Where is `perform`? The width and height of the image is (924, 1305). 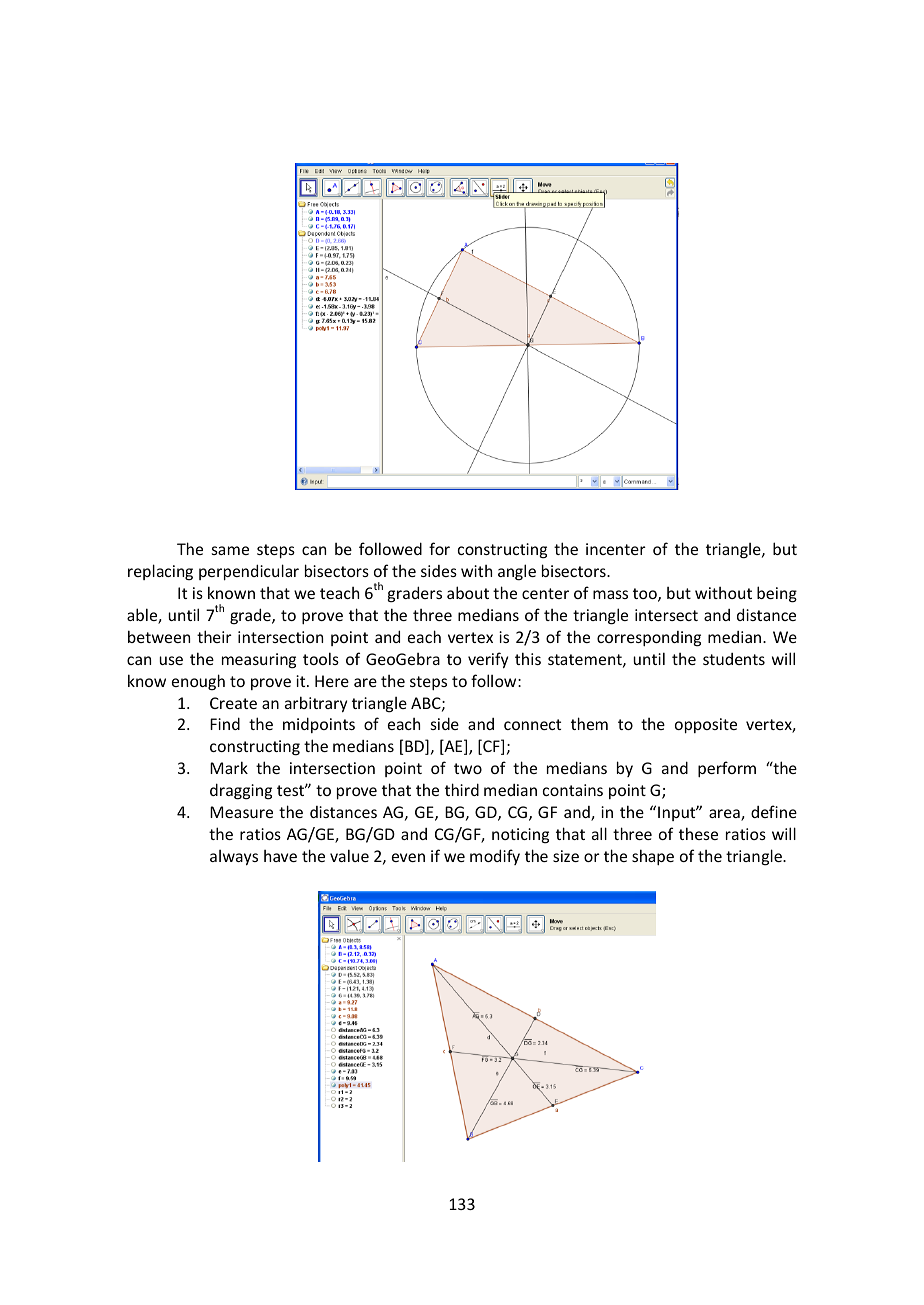
perform is located at coordinates (727, 769).
